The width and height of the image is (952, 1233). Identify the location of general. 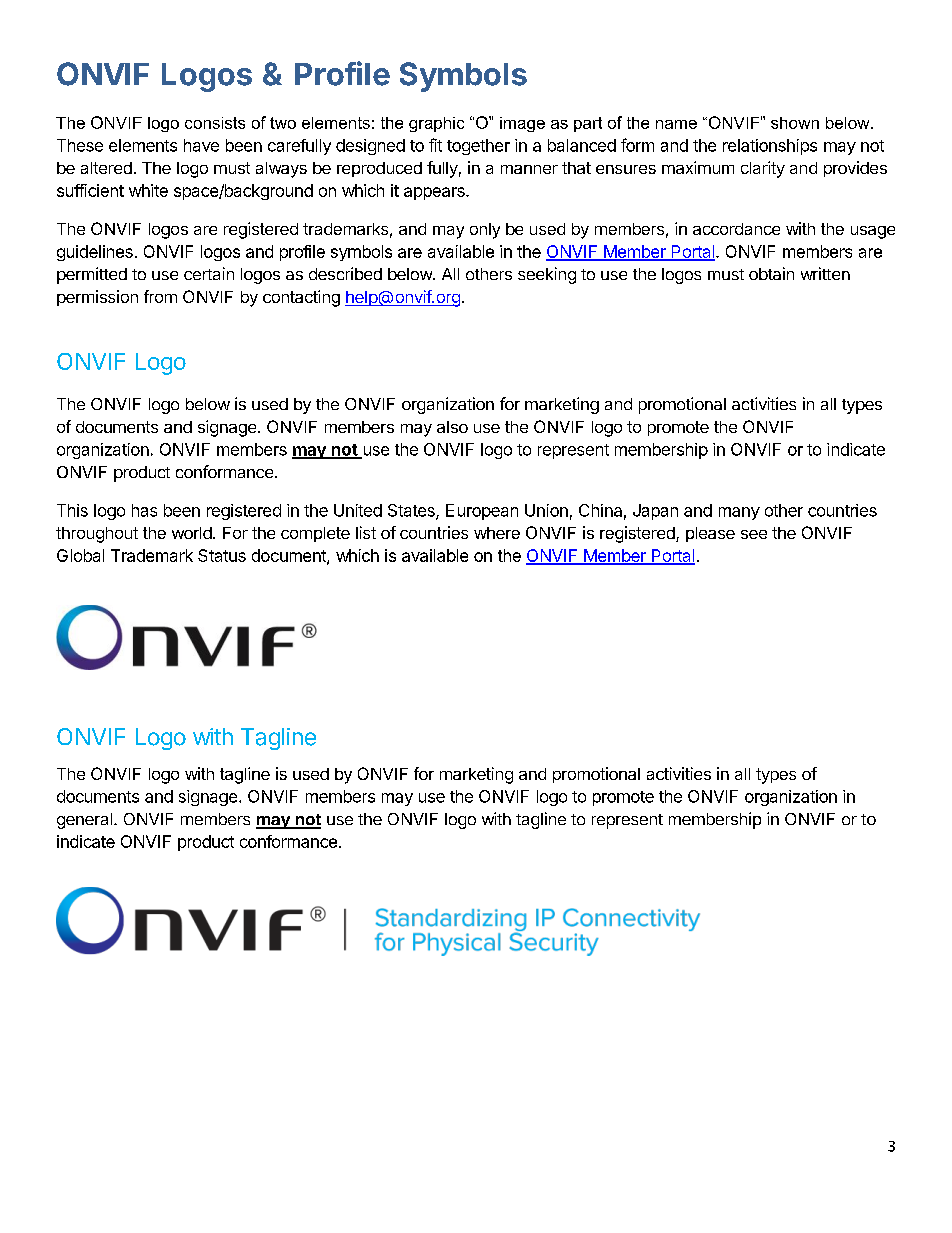
(84, 821).
